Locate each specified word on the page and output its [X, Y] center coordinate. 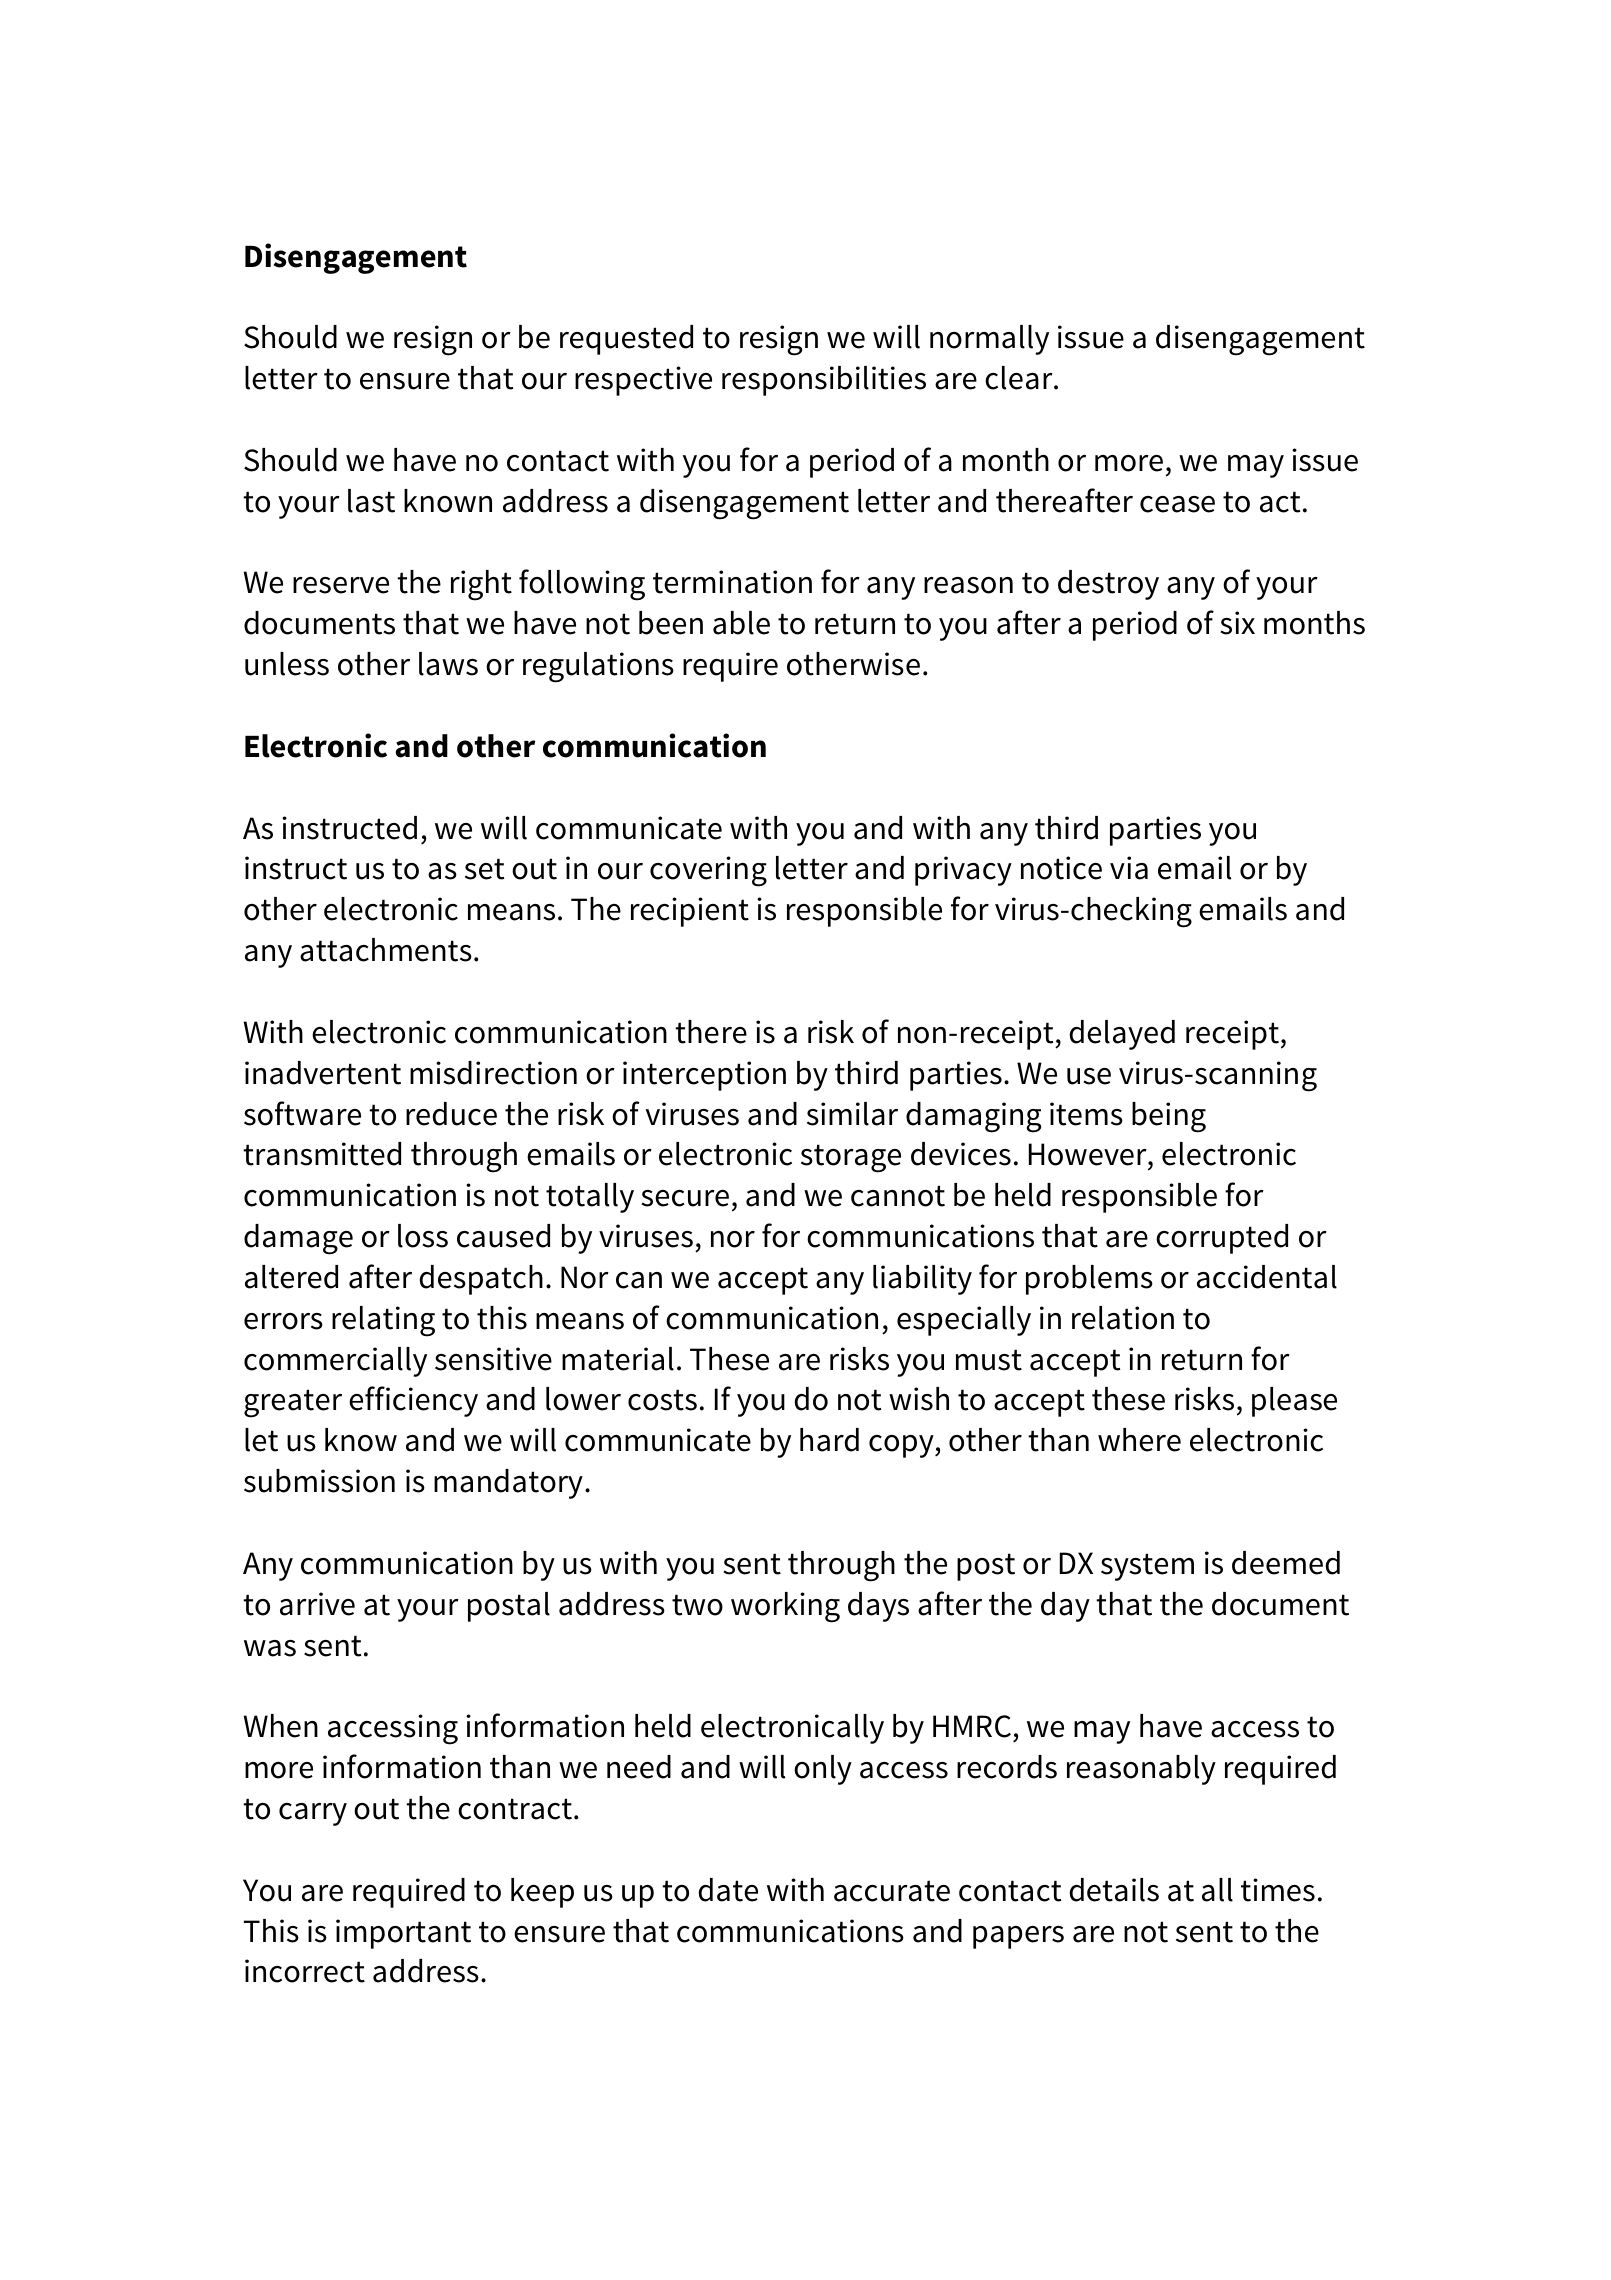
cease [1177, 504]
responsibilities [824, 381]
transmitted [322, 1154]
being [1169, 1117]
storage [851, 1158]
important [403, 1934]
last [371, 501]
